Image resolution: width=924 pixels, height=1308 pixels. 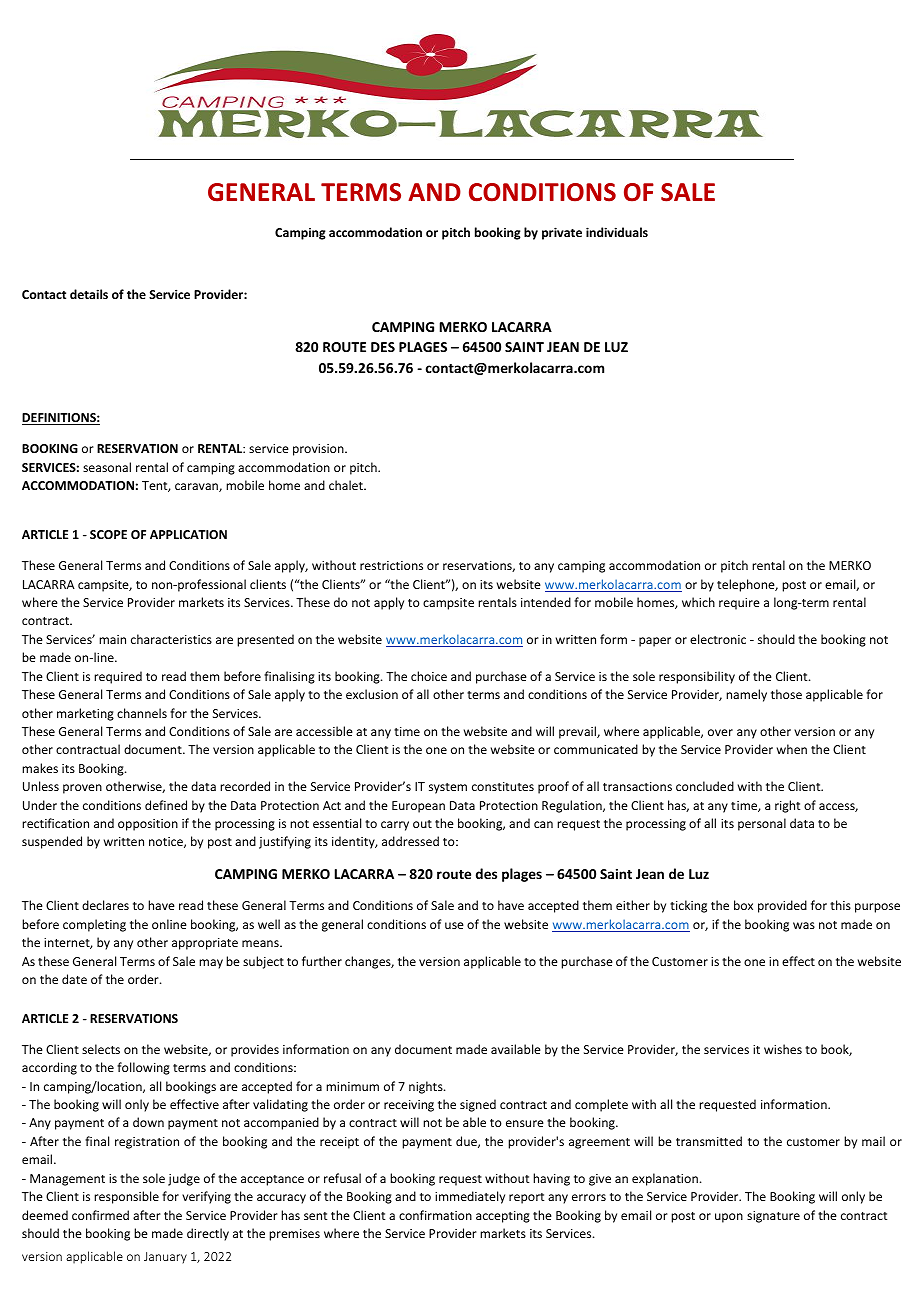 What do you see at coordinates (101, 1049) in the image?
I see `selects` at bounding box center [101, 1049].
